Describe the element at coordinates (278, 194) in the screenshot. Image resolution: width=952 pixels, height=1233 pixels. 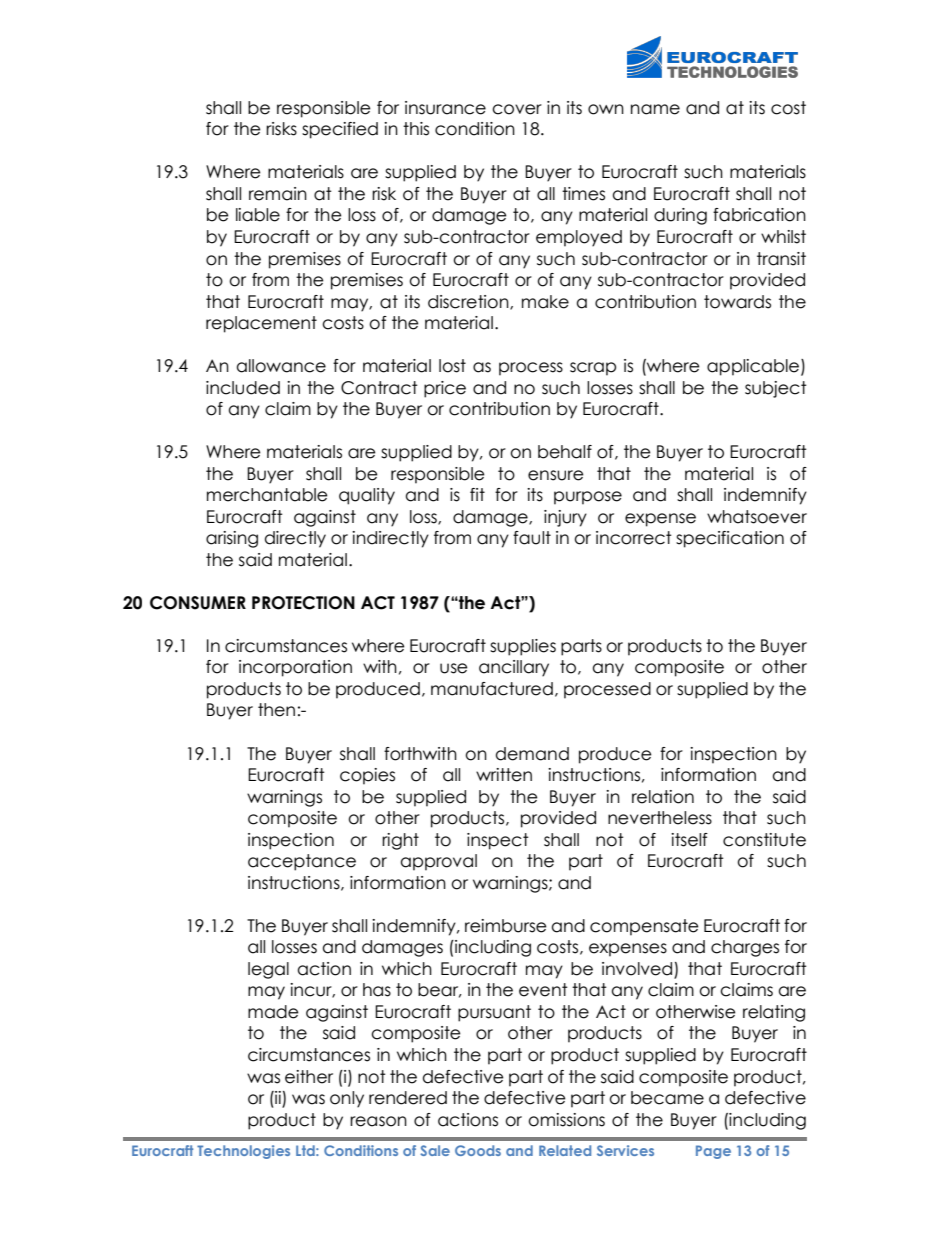
I see `remain` at that location.
